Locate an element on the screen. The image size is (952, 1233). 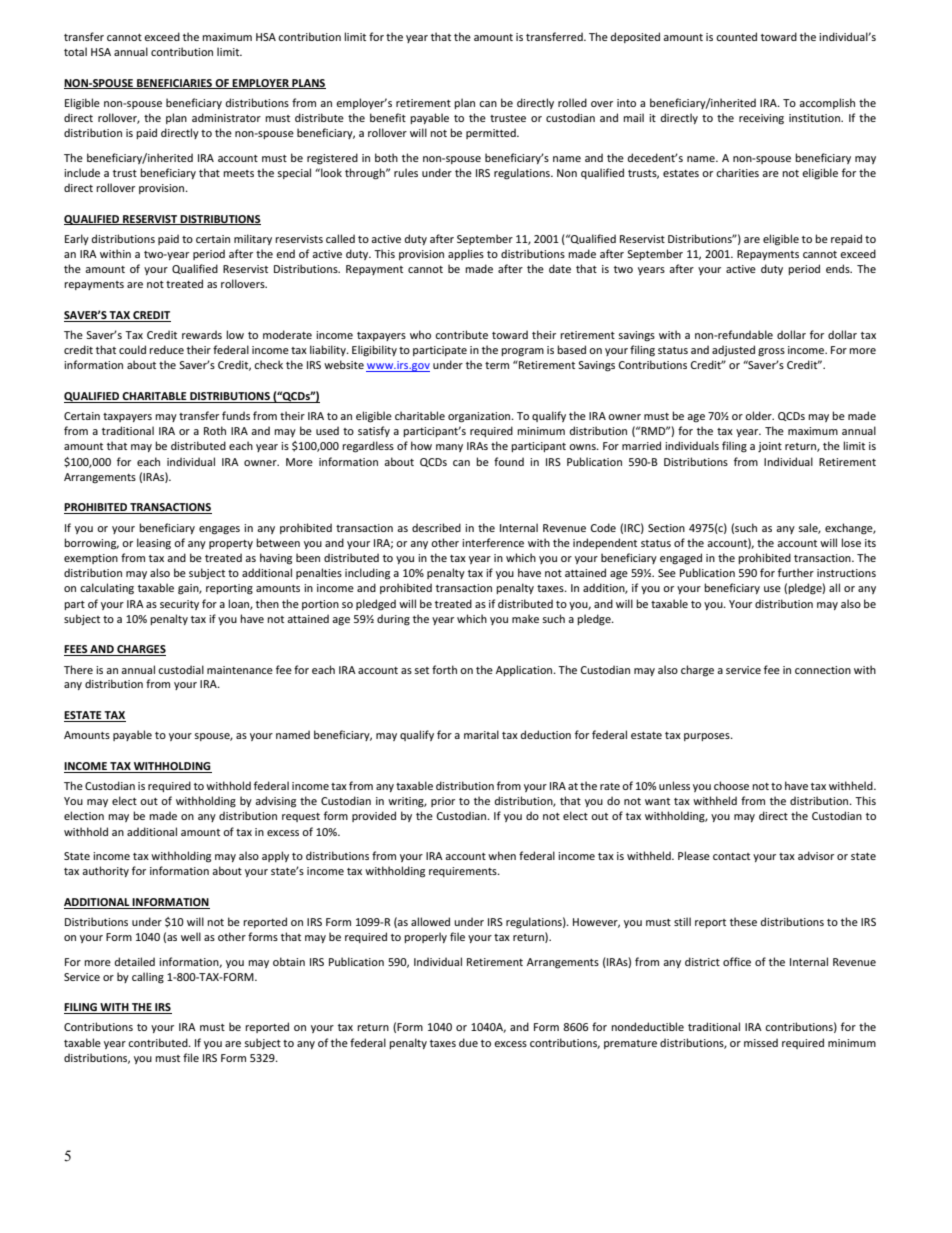
custodial is located at coordinates (181, 669).
